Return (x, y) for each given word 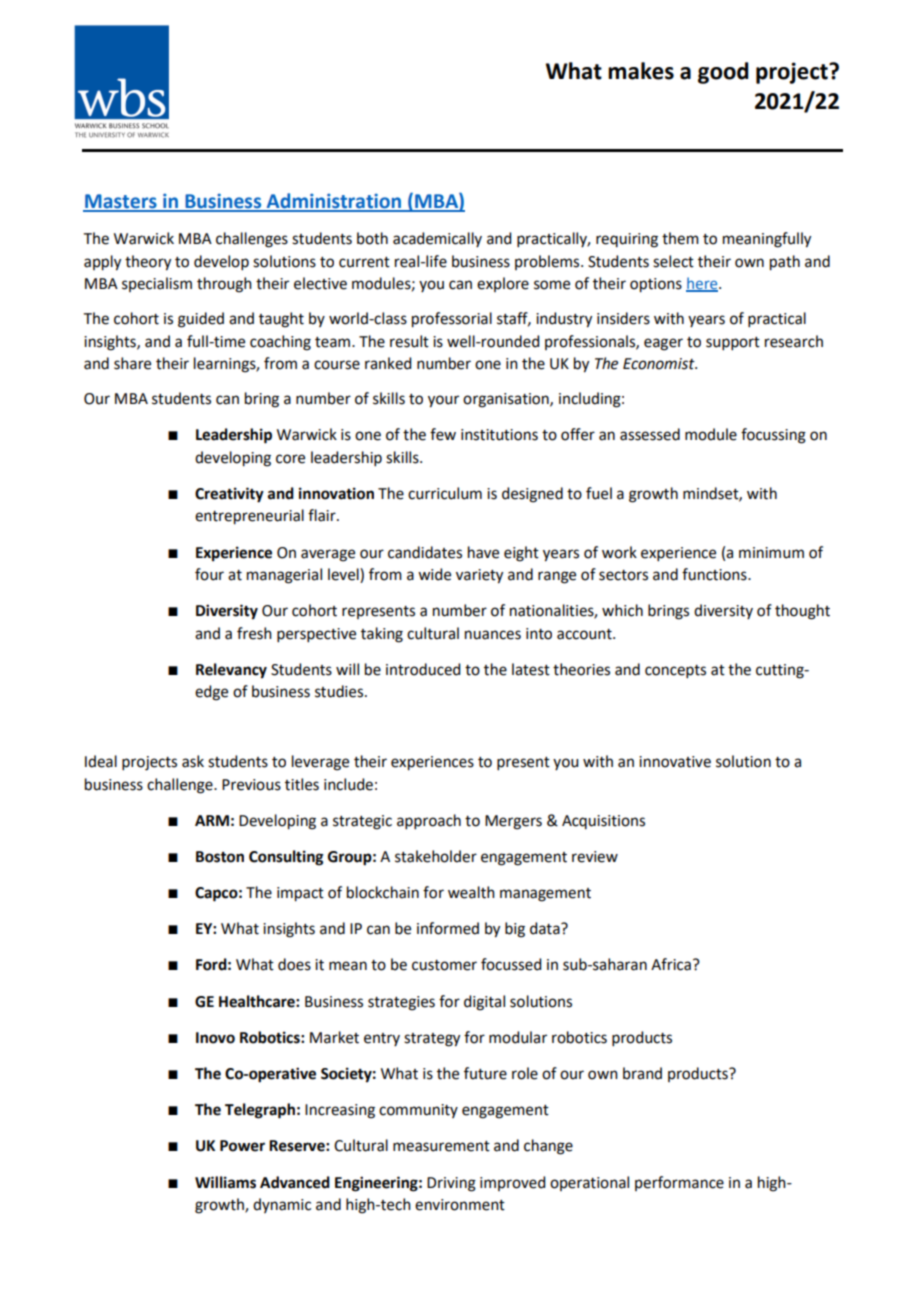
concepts (675, 671)
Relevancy (231, 671)
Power (242, 1146)
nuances (493, 635)
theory (148, 263)
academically (437, 239)
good (723, 73)
